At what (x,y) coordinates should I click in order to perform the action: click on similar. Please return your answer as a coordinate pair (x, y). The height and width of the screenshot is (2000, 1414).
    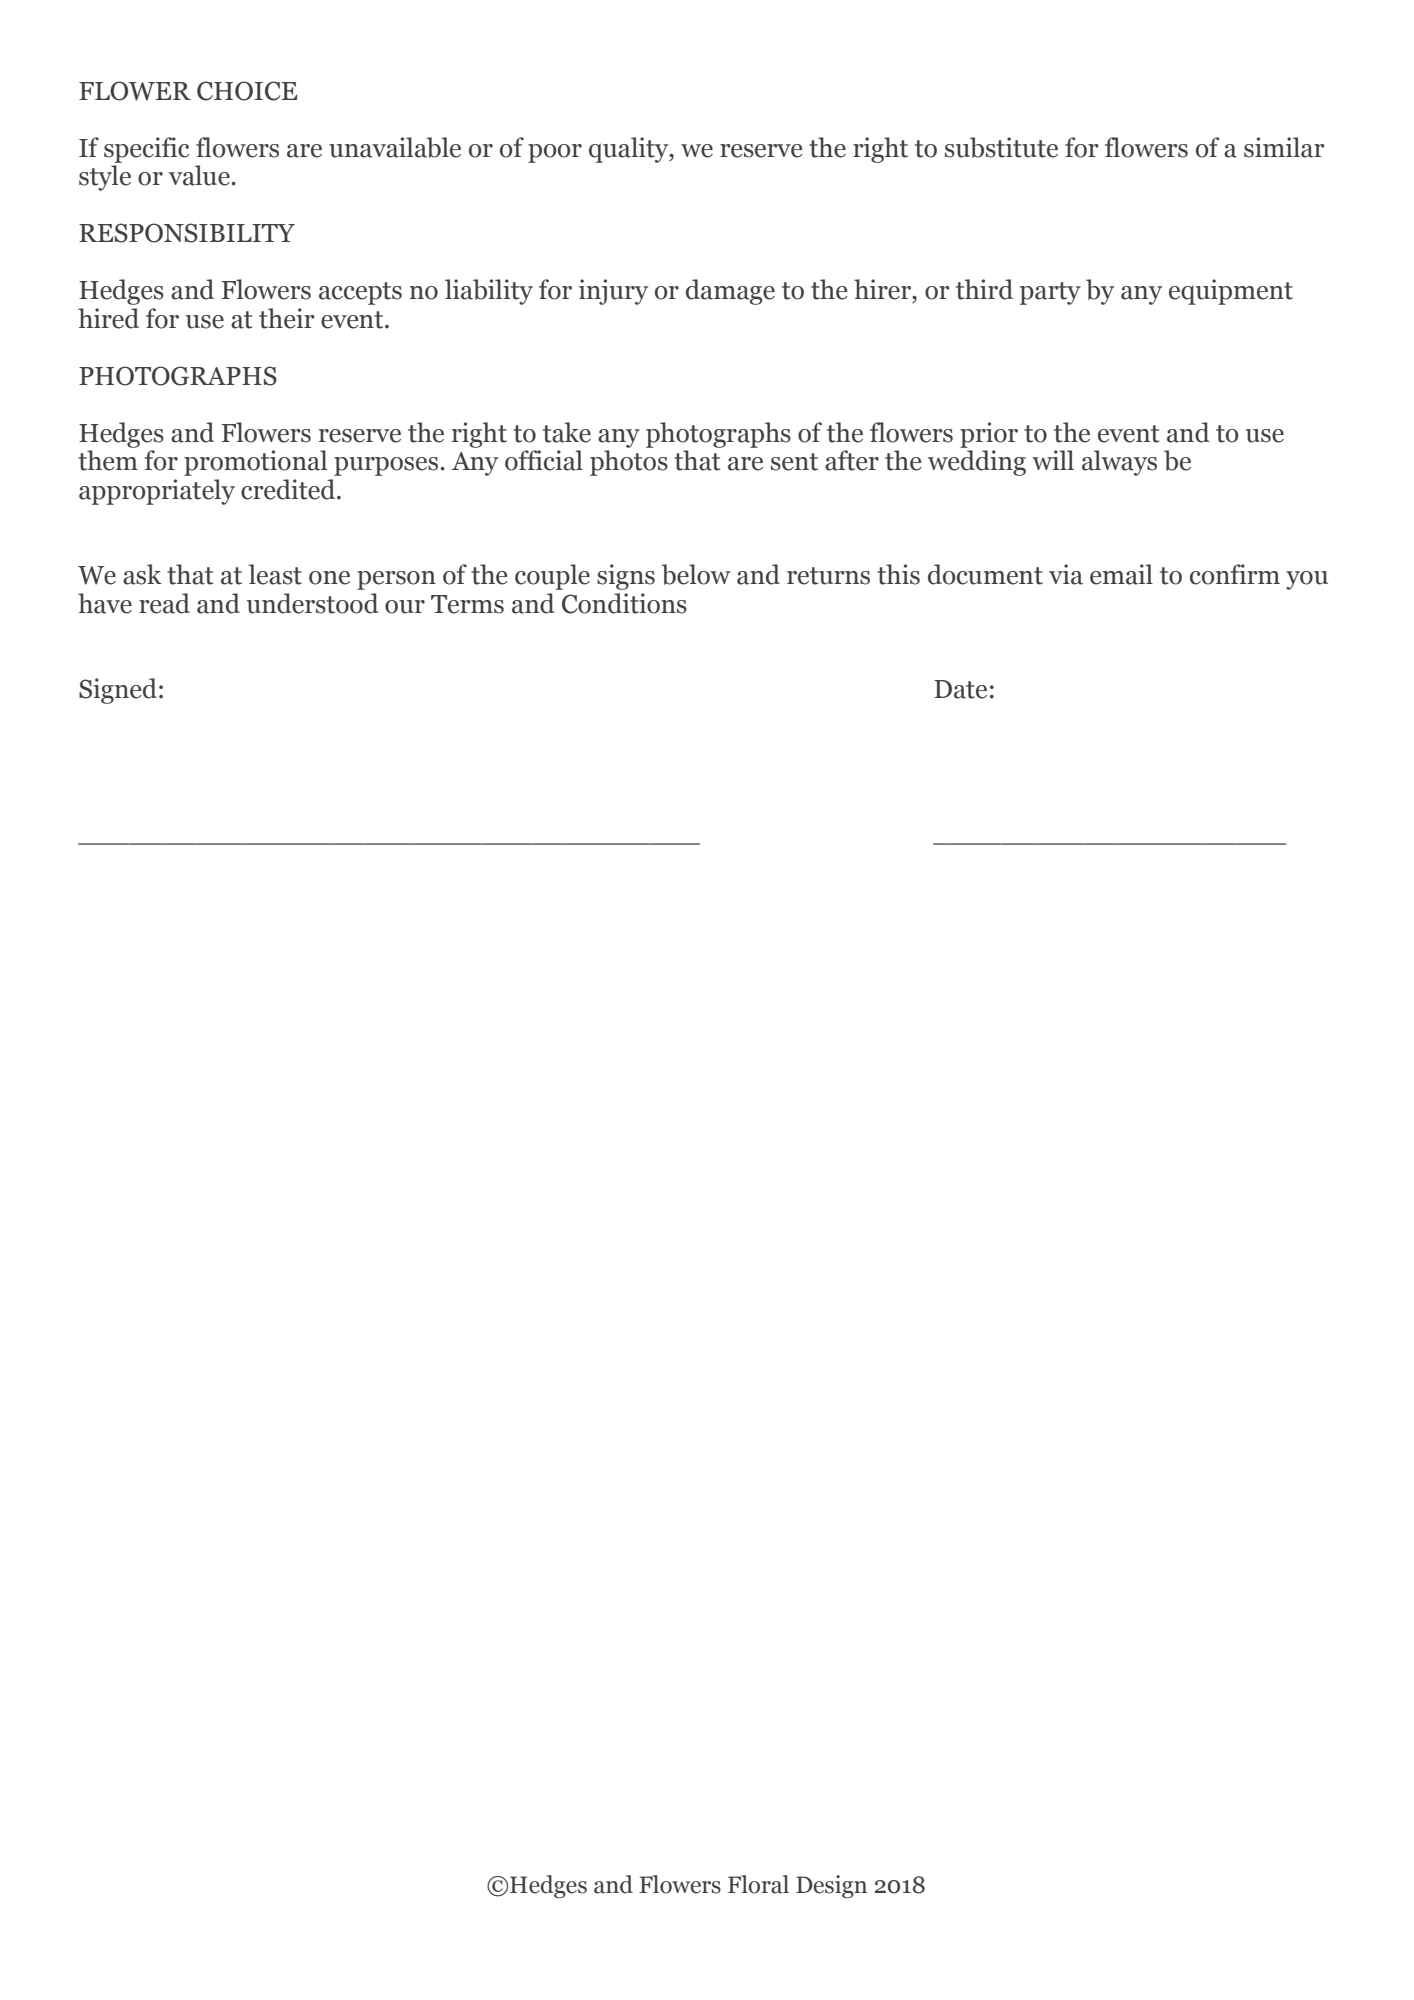
    Looking at the image, I should click on (1284, 147).
